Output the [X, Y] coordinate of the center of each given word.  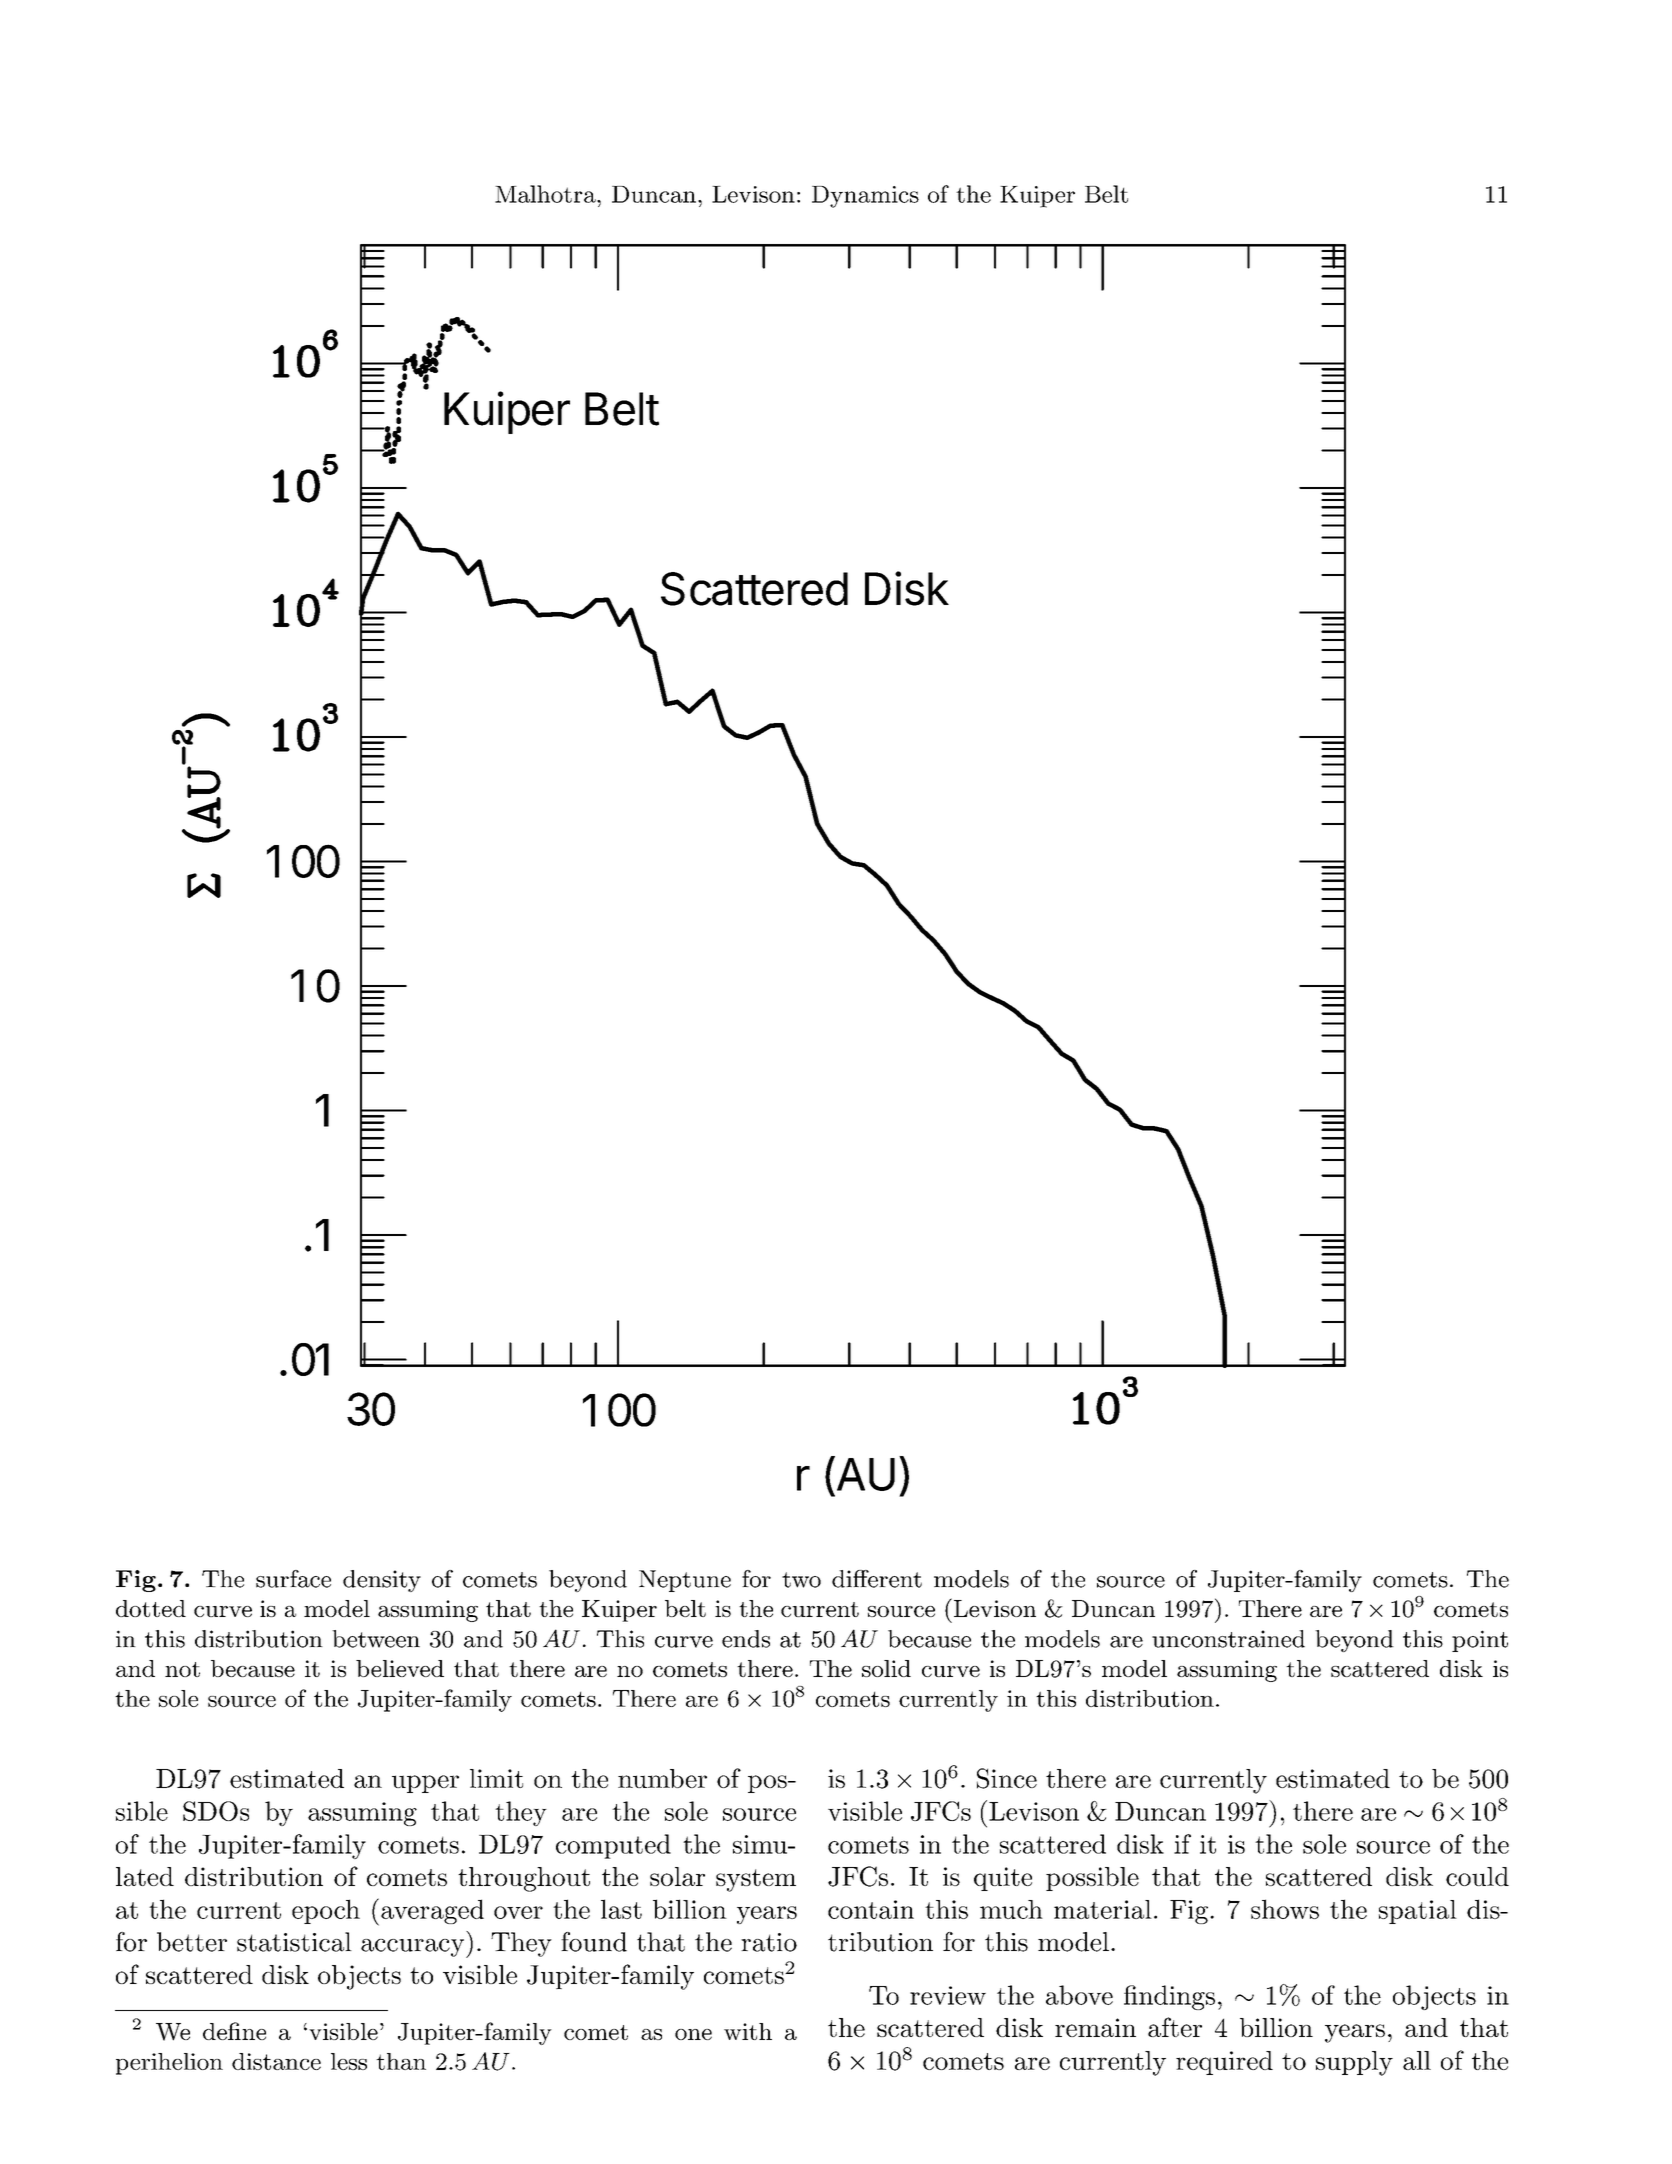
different [877, 1579]
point [1480, 1641]
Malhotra [546, 194]
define [234, 2031]
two [801, 1580]
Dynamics [865, 197]
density [382, 1581]
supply [1354, 2063]
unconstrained [1228, 1639]
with [748, 2031]
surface [293, 1579]
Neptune [685, 1581]
